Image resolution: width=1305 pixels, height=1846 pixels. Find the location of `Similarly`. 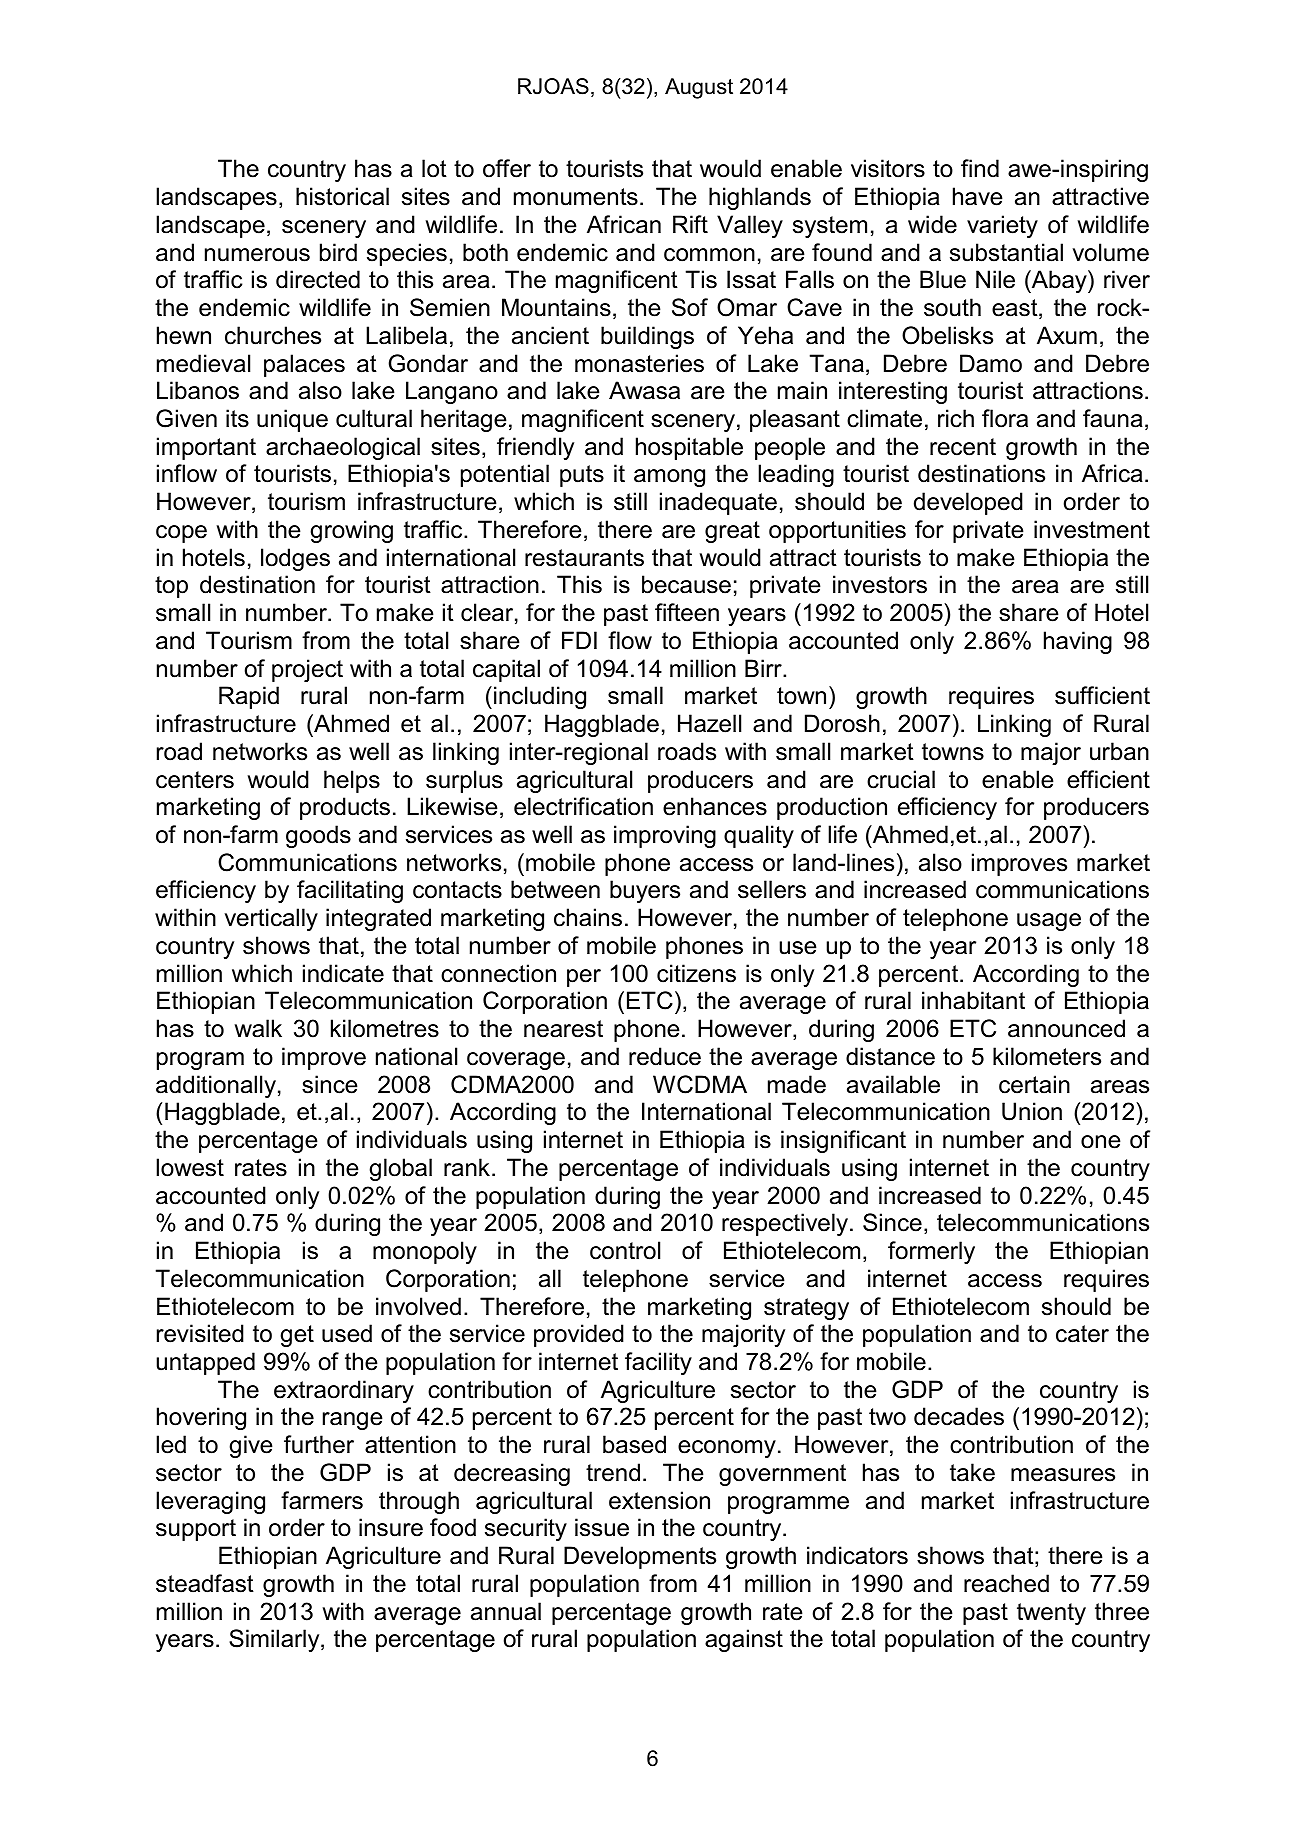

Similarly is located at coordinates (275, 1640).
